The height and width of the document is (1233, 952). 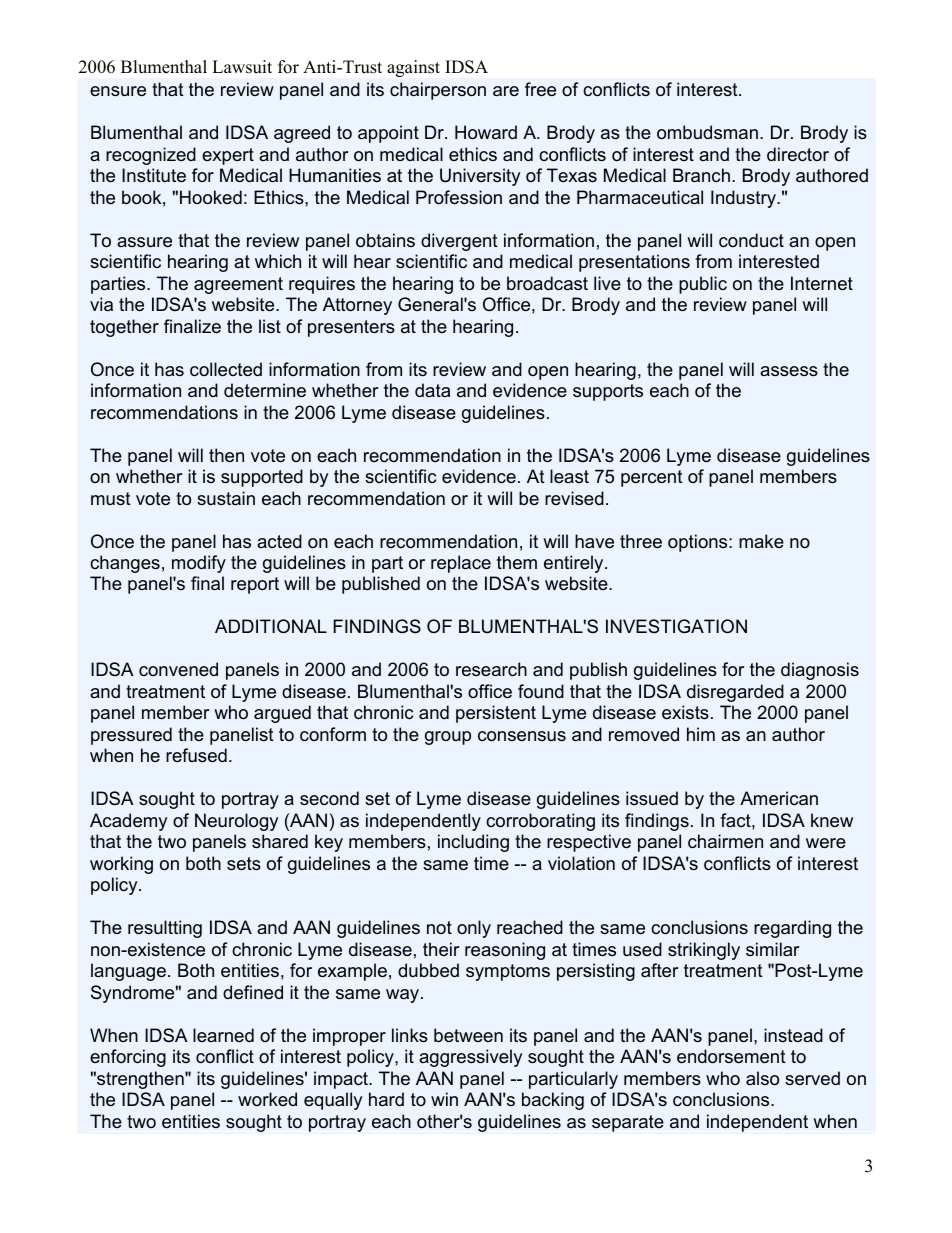 What do you see at coordinates (242, 67) in the document?
I see `Lawsuit` at bounding box center [242, 67].
